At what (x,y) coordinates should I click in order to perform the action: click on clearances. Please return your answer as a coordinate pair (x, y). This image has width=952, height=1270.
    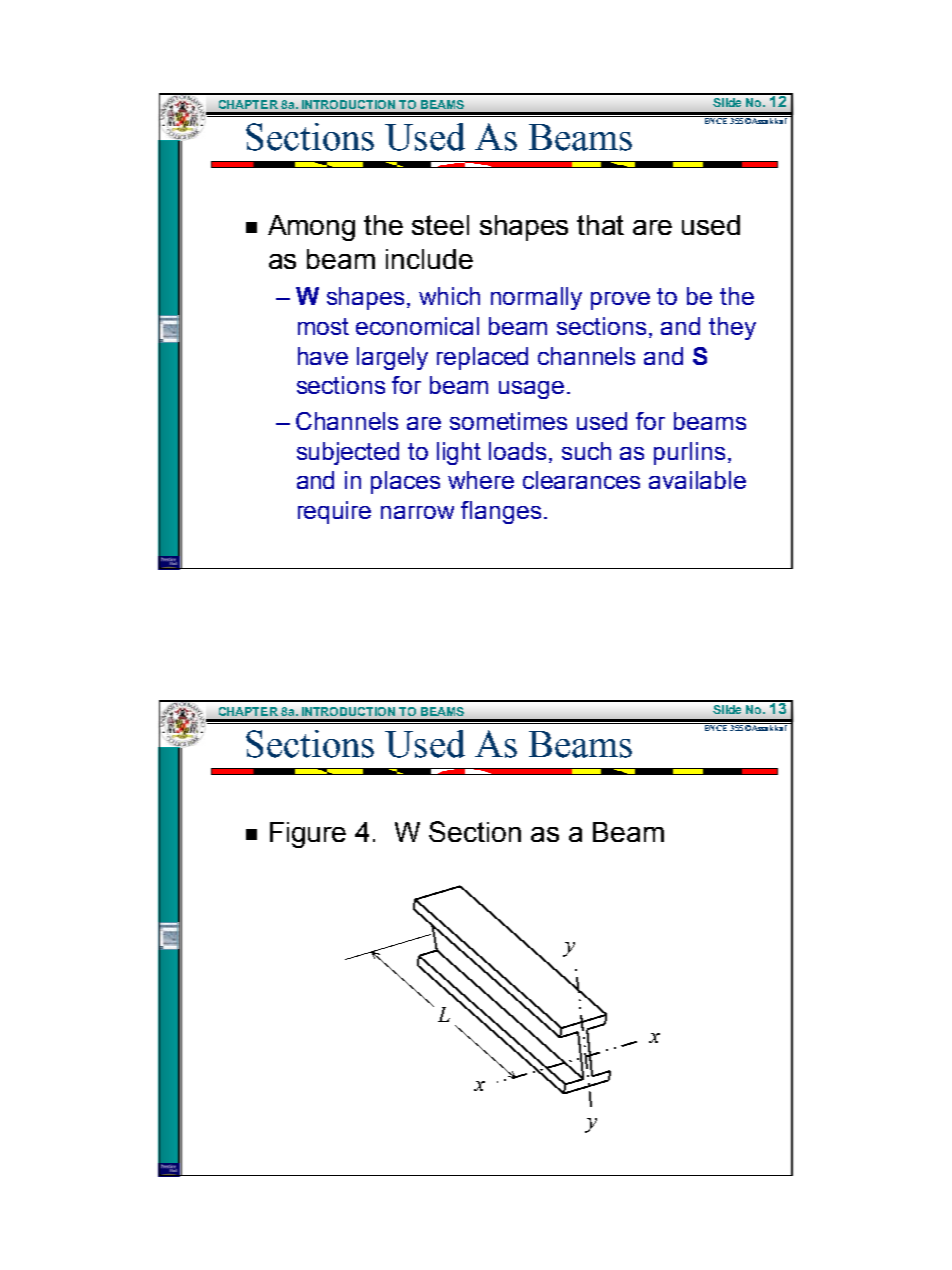
    Looking at the image, I should click on (581, 480).
